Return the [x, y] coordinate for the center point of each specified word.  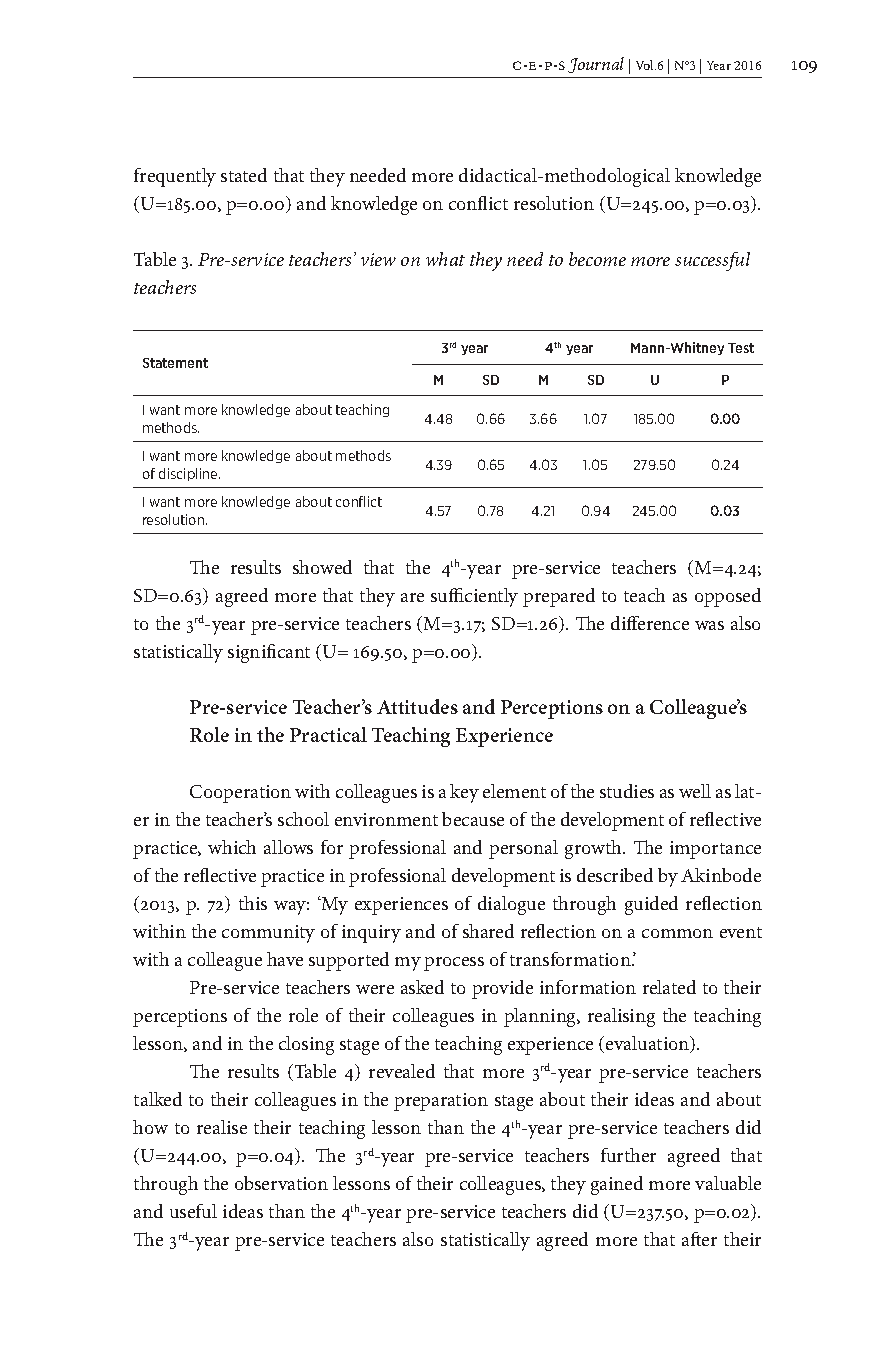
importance [715, 850]
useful [193, 1211]
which [232, 847]
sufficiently [474, 597]
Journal [596, 65]
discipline [189, 474]
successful [712, 261]
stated [244, 175]
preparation [441, 1102]
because [473, 819]
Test [741, 348]
